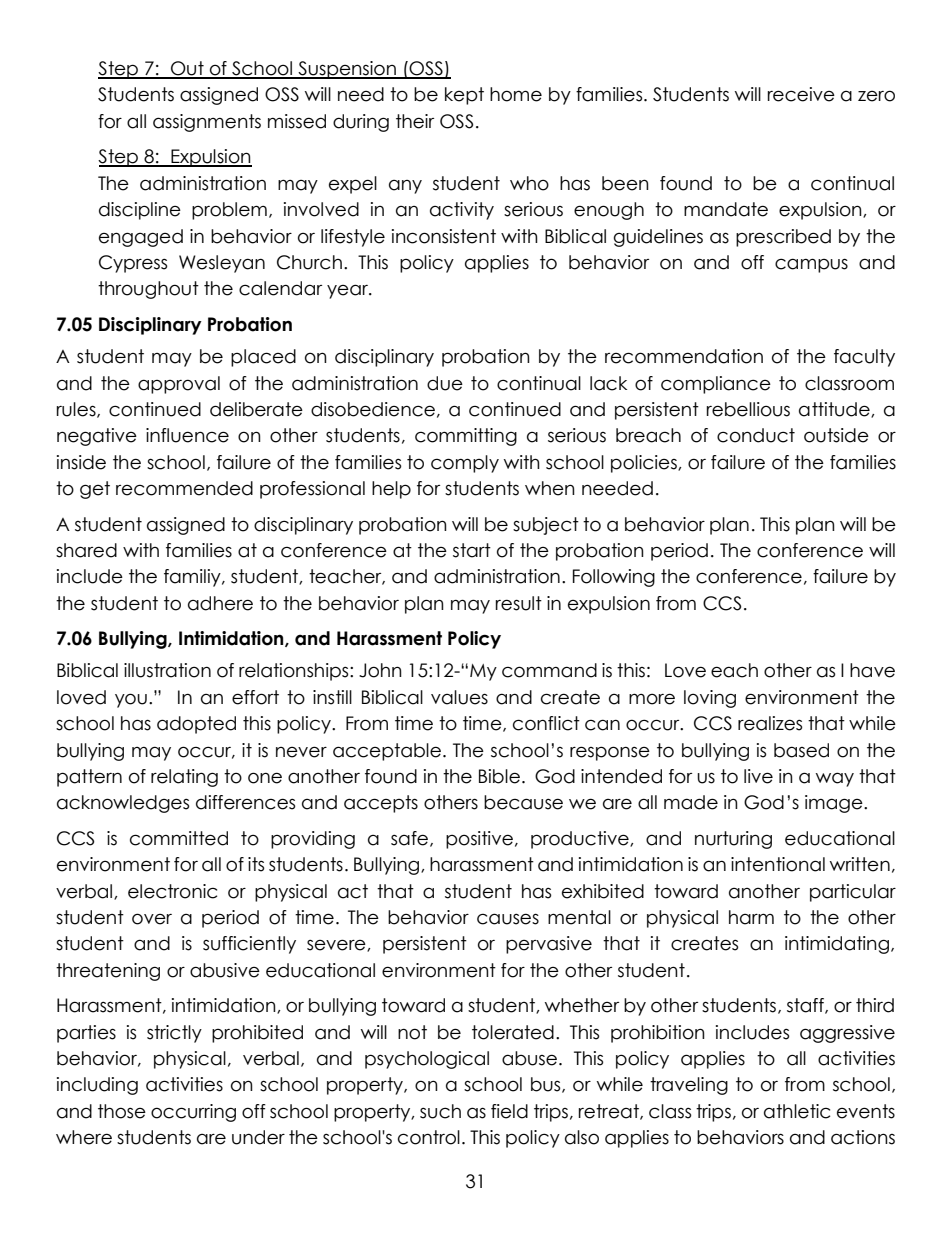 The width and height of the page is (952, 1233). Describe the element at coordinates (179, 385) in the page. I see `approval` at that location.
